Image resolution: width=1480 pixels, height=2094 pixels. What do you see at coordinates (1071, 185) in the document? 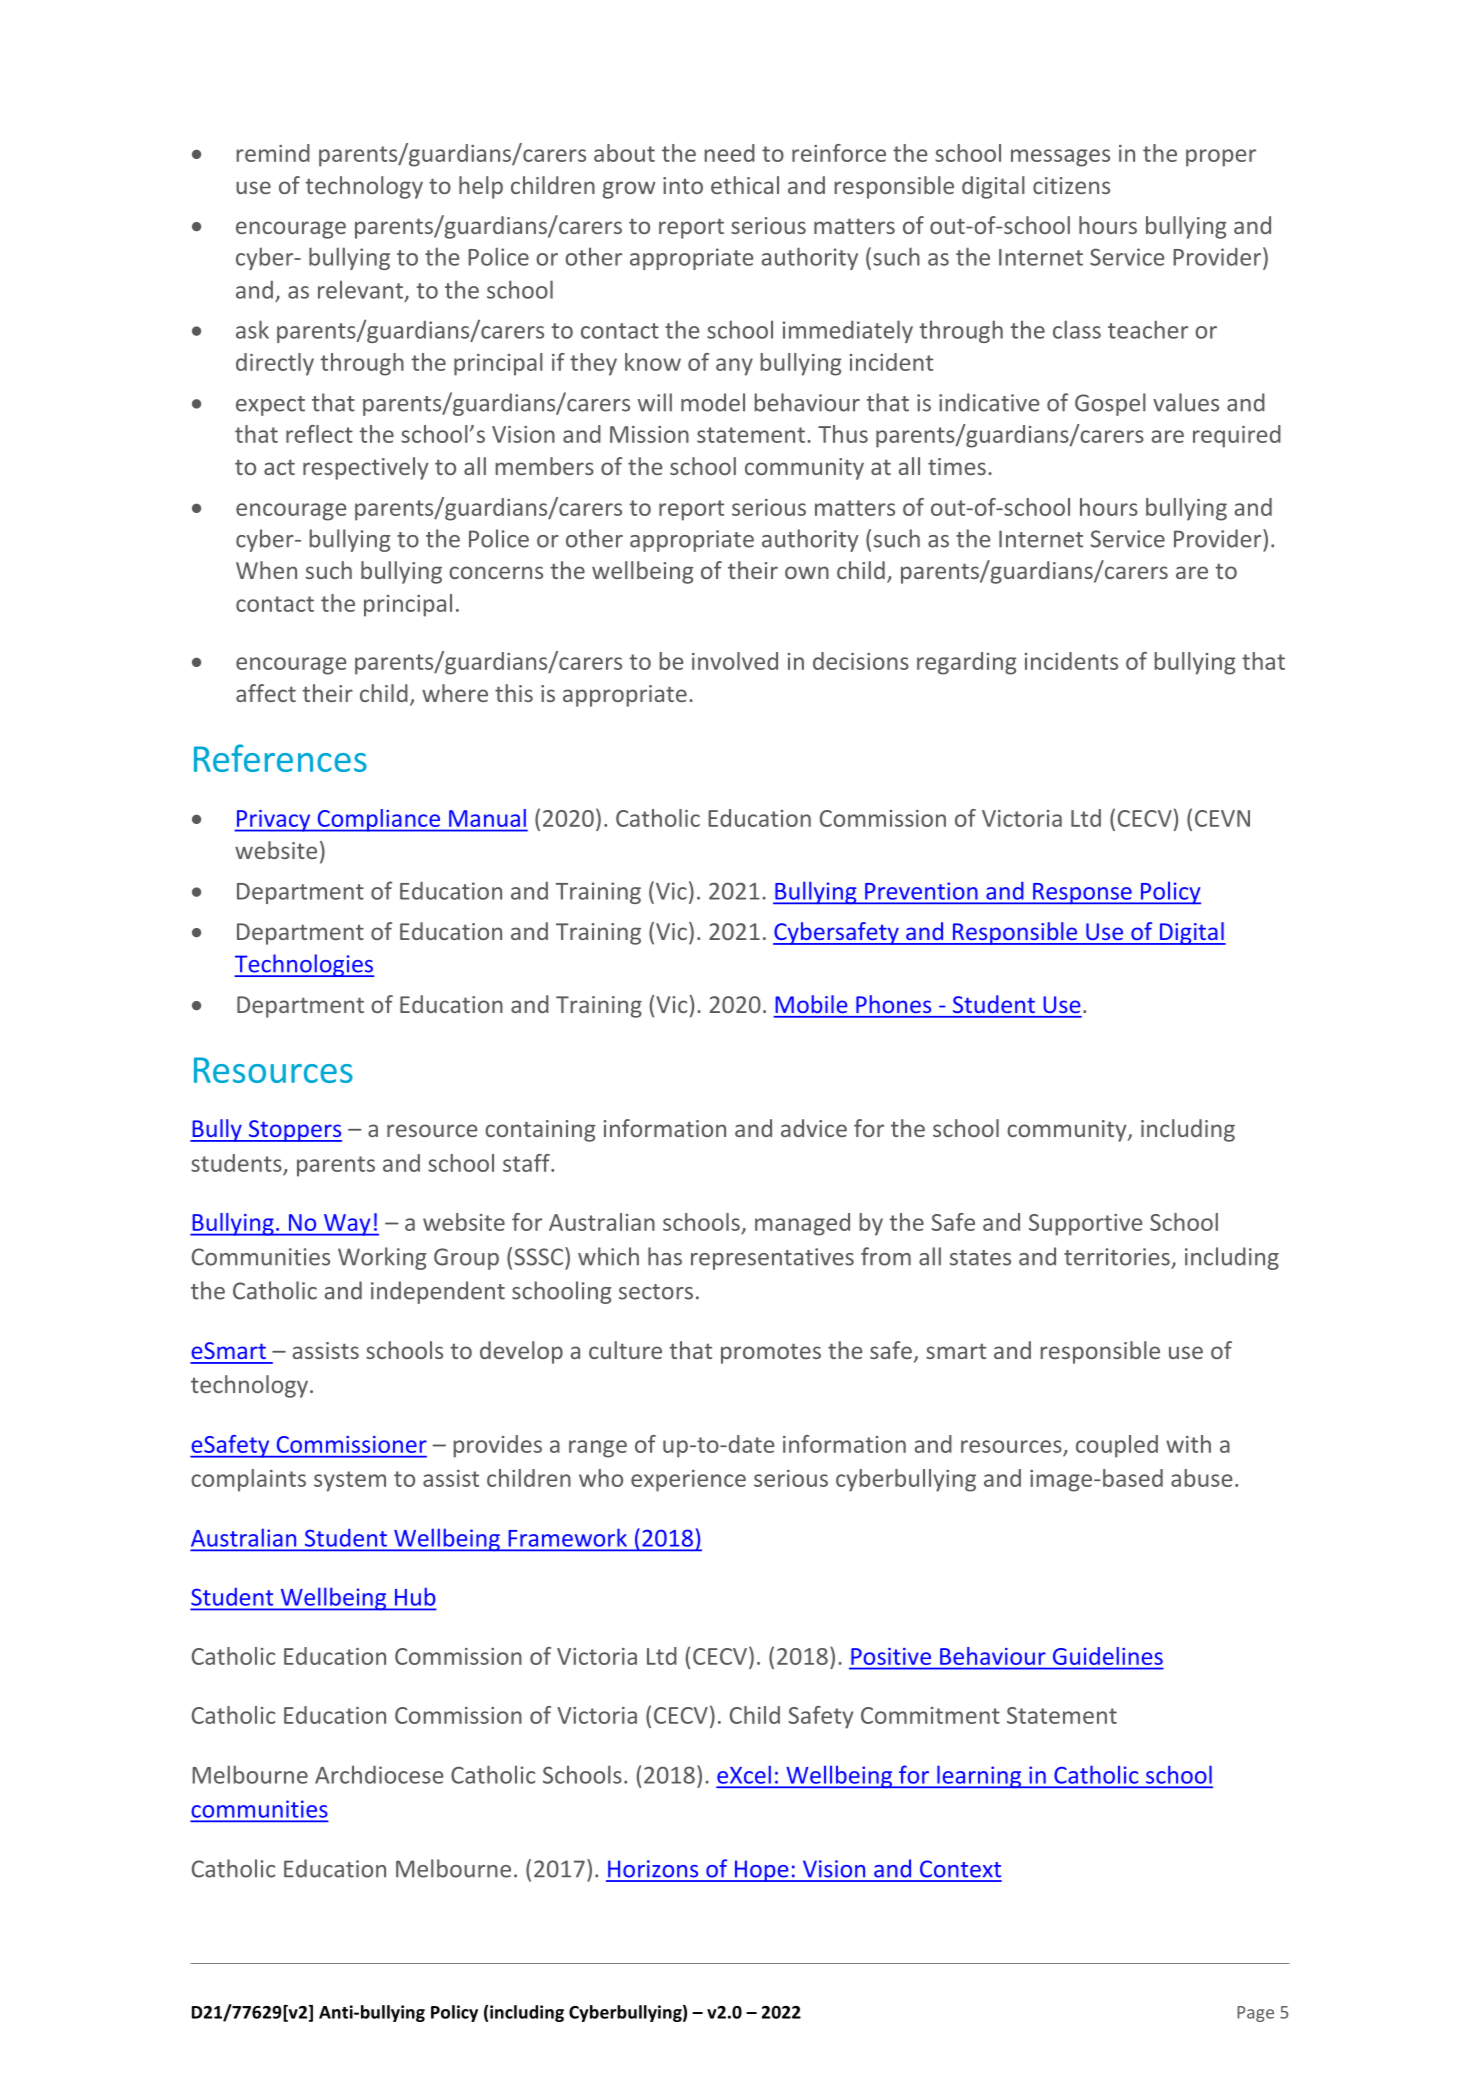
I see `citizens` at bounding box center [1071, 185].
